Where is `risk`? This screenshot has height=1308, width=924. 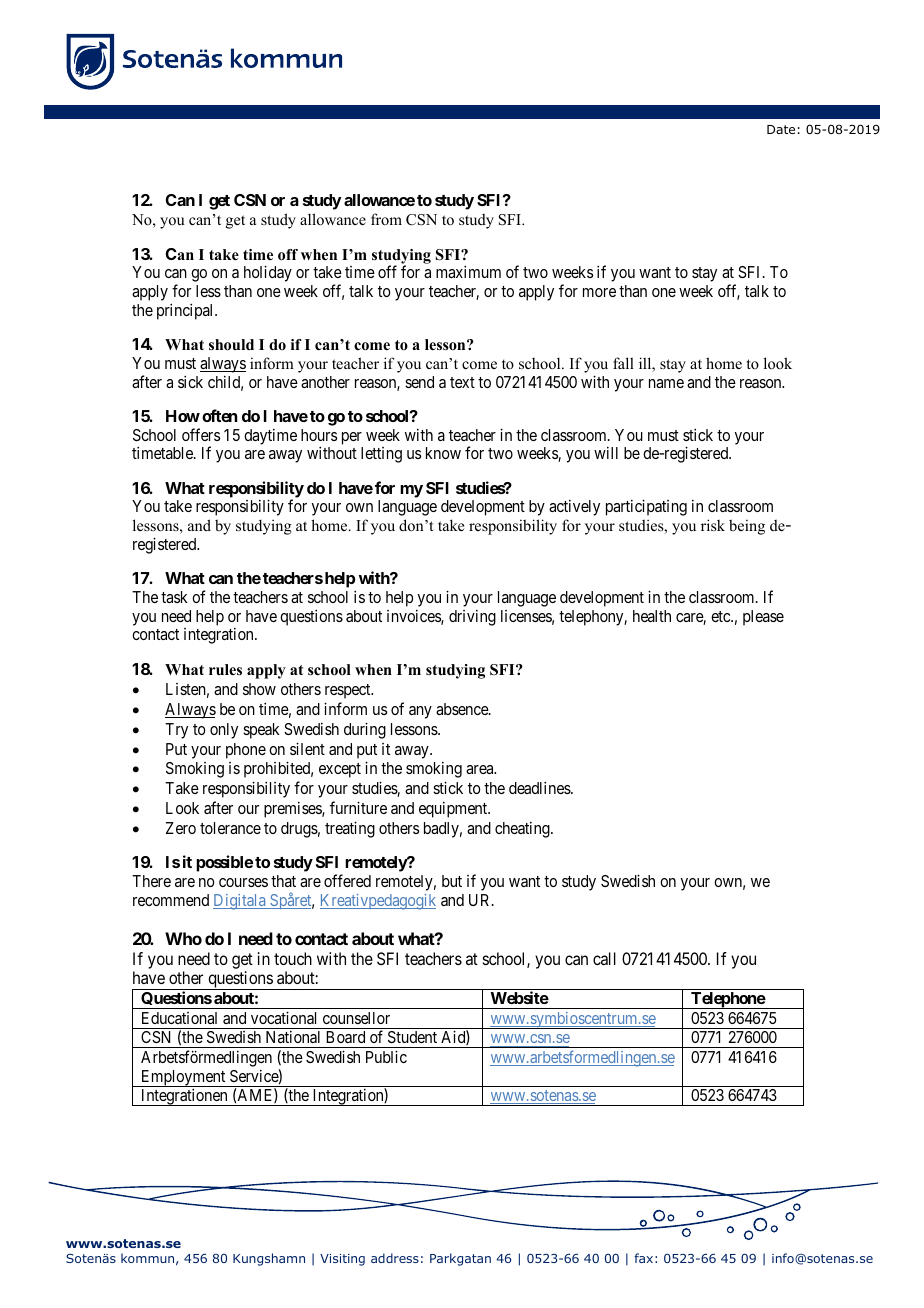 risk is located at coordinates (713, 525).
